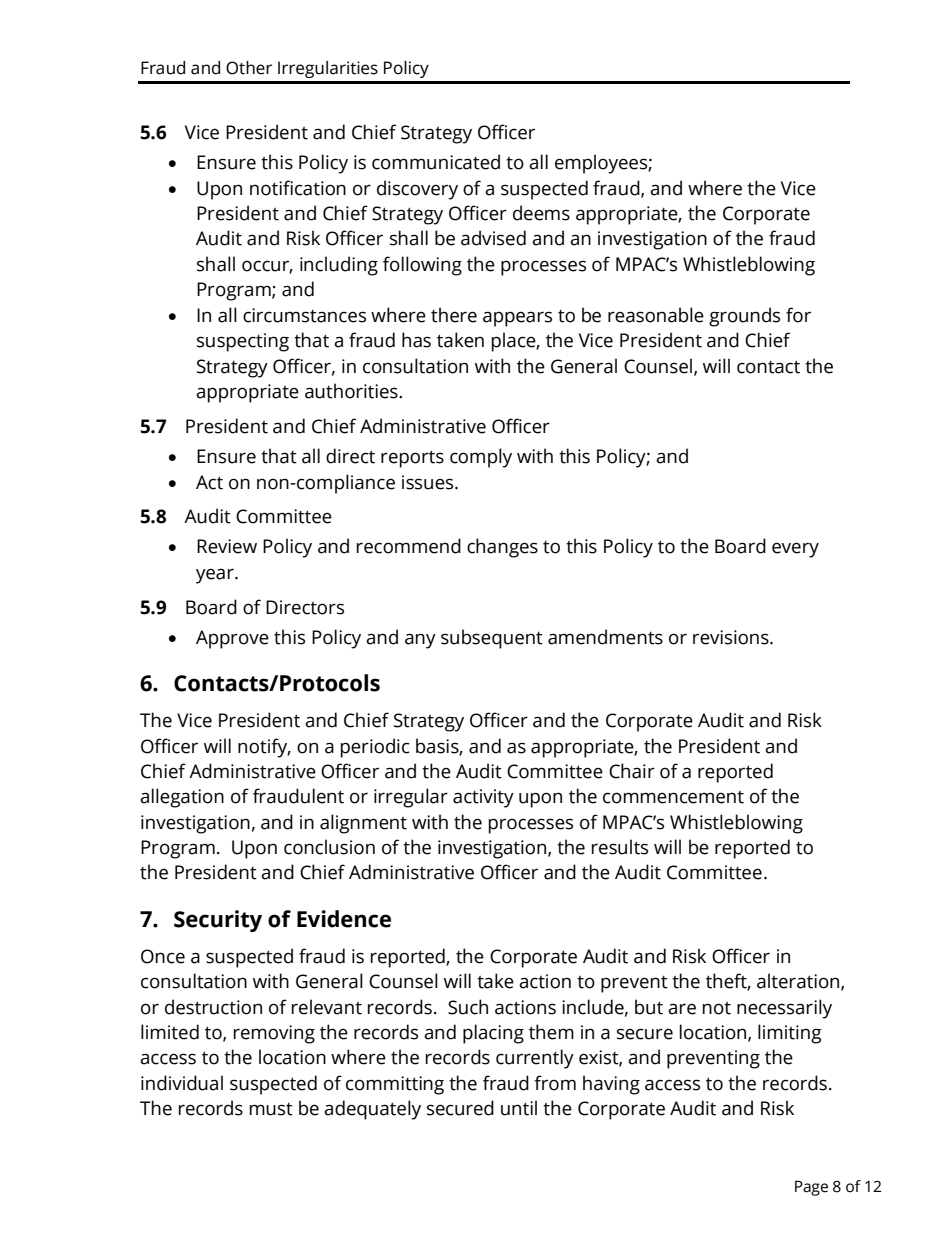 The height and width of the document is (1233, 952). Describe the element at coordinates (249, 68) in the document. I see `Other` at that location.
